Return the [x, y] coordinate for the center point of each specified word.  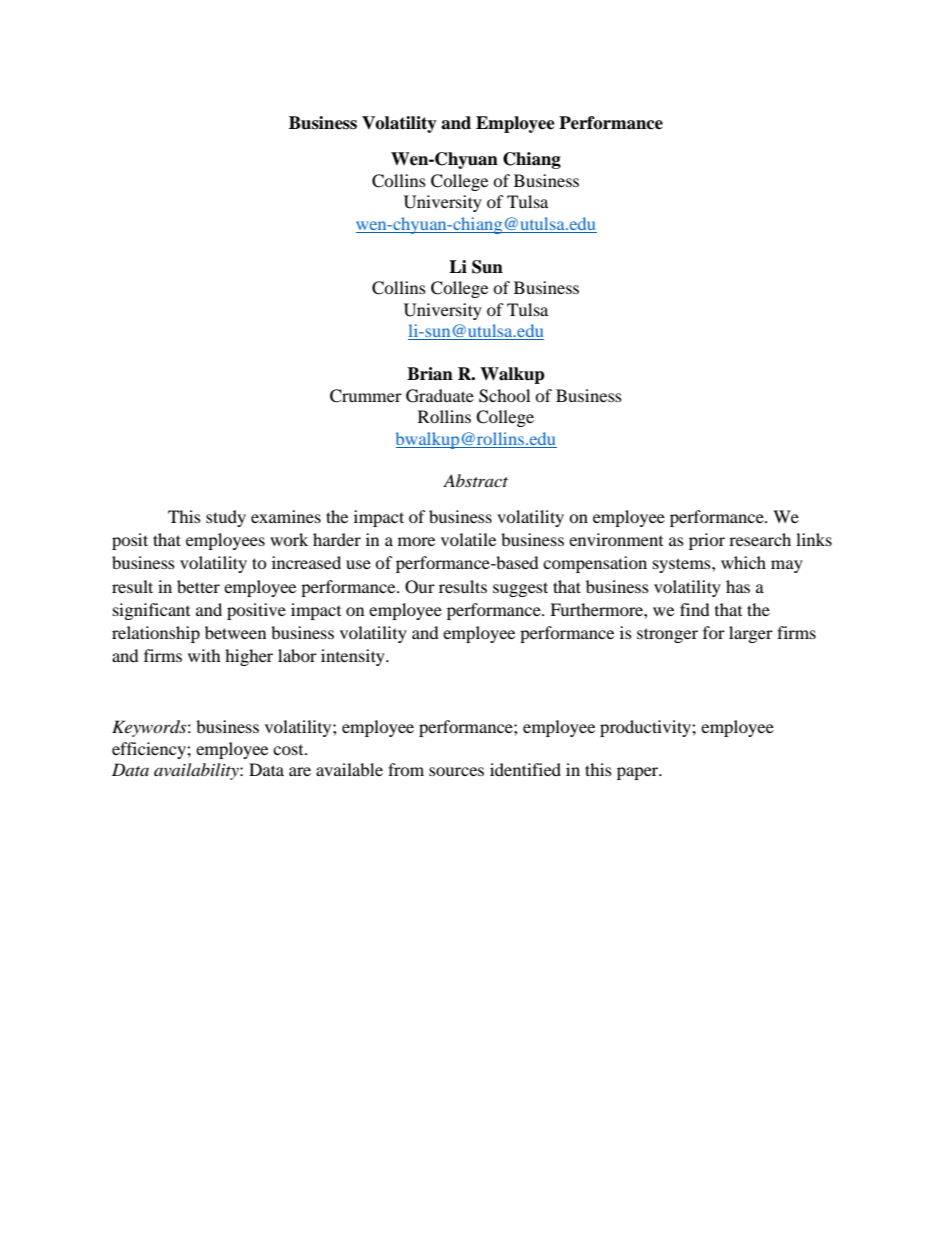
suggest [520, 589]
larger [751, 634]
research [760, 539]
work [289, 539]
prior [707, 541]
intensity [354, 657]
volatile [468, 539]
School [504, 396]
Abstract [475, 480]
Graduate [440, 396]
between [235, 632]
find [695, 609]
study [226, 518]
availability [197, 771]
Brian [430, 374]
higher [249, 657]
